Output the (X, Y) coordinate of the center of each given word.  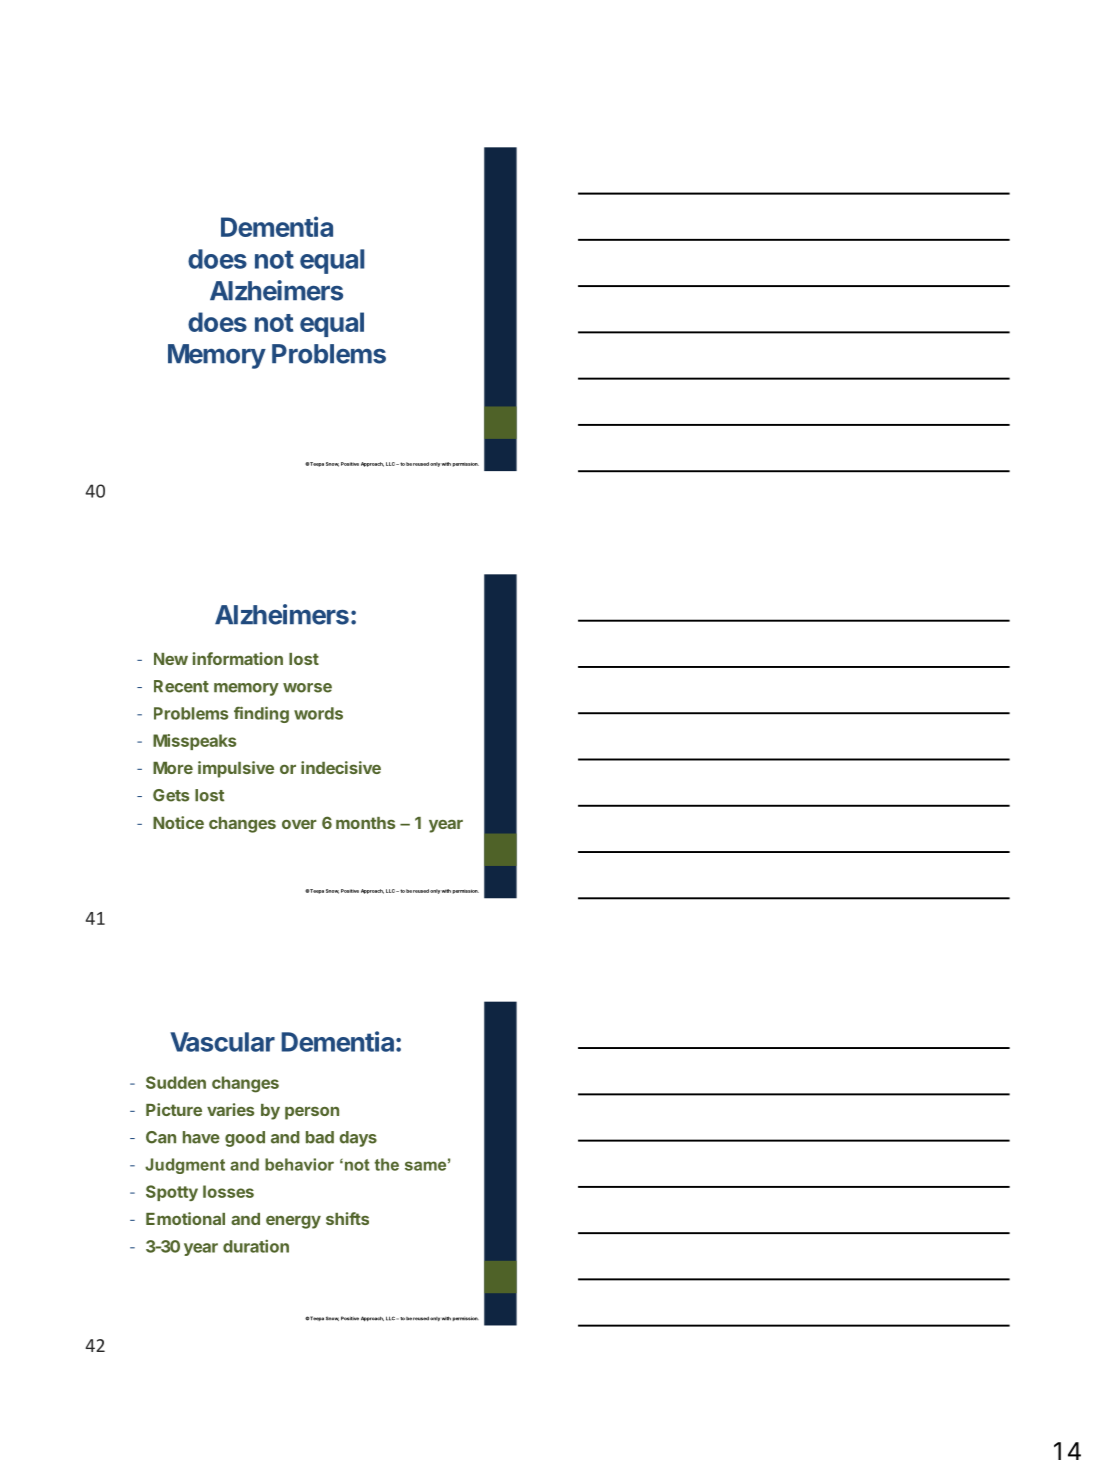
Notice (178, 822)
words (318, 713)
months (365, 823)
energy (293, 1222)
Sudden (176, 1082)
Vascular (222, 1042)
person (312, 1113)
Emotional (185, 1218)
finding (261, 714)
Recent (181, 686)
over (299, 824)
